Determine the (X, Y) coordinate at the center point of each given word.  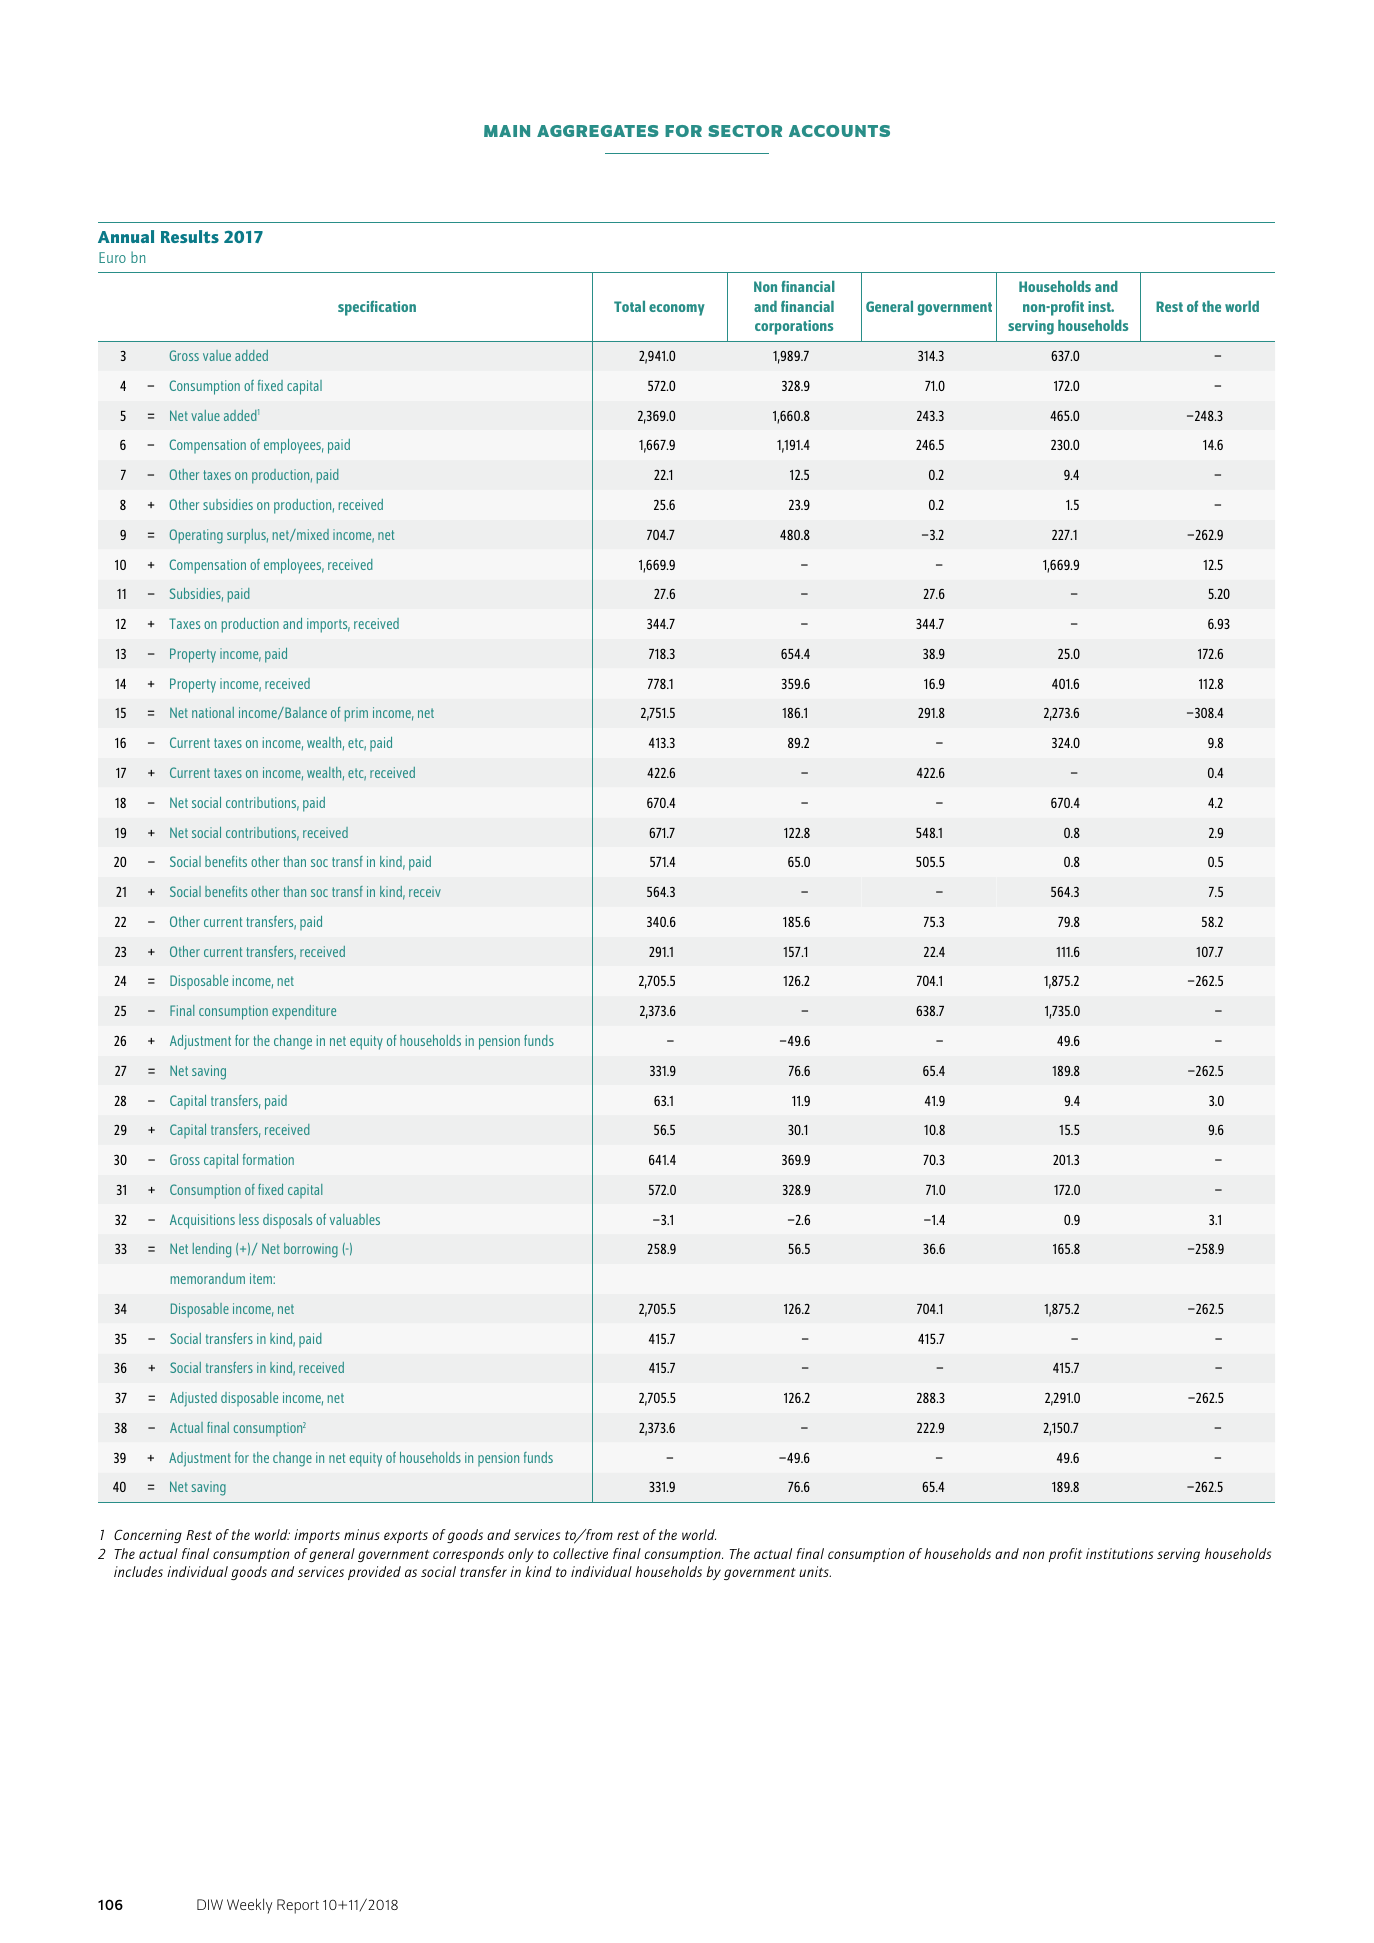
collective (580, 1553)
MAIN (507, 131)
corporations (794, 327)
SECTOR (745, 131)
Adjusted (193, 1399)
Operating (196, 536)
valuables (355, 1219)
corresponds (468, 1555)
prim (356, 714)
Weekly (249, 1906)
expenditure (304, 1012)
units (815, 1571)
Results (190, 236)
